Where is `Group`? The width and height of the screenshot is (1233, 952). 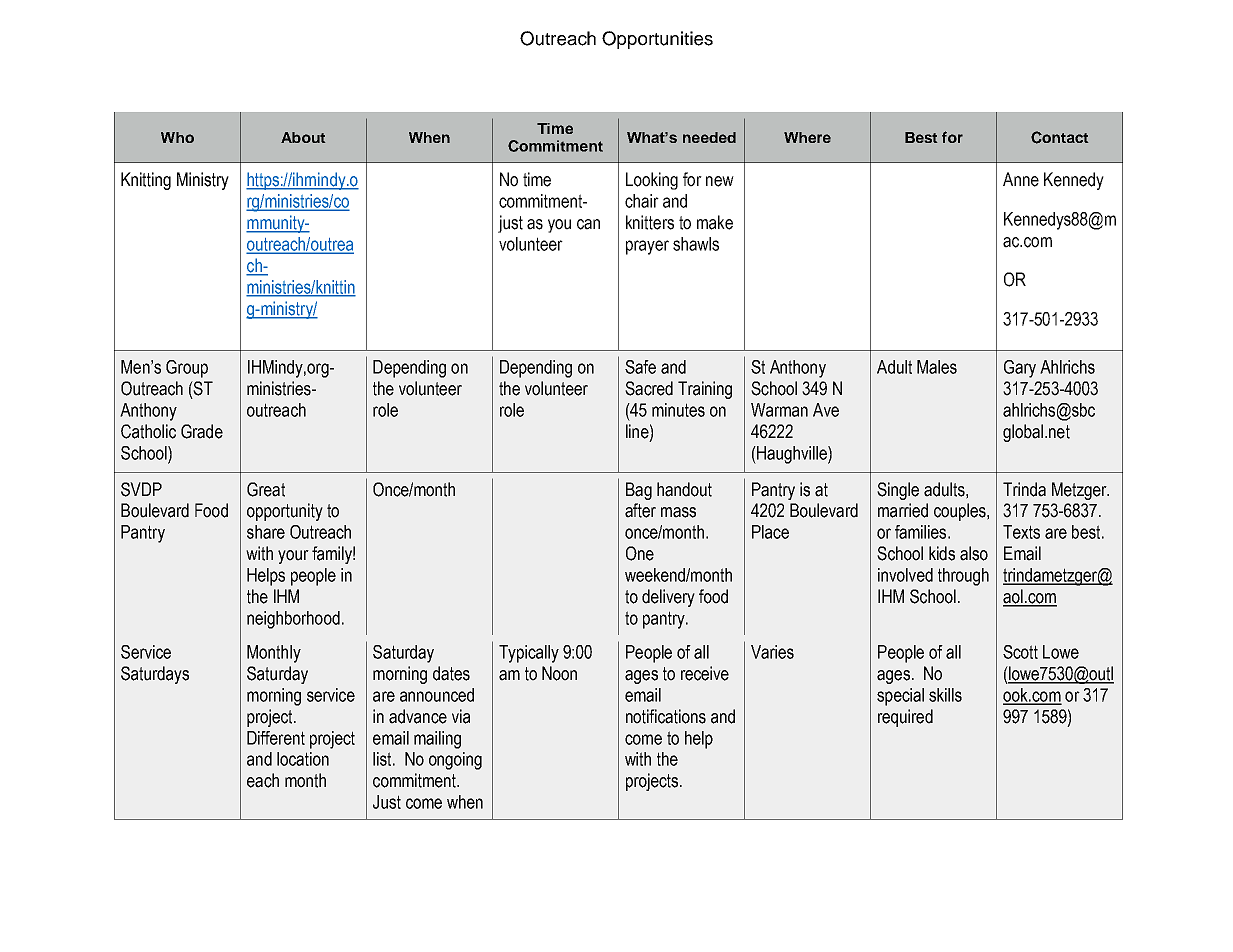 Group is located at coordinates (187, 369).
